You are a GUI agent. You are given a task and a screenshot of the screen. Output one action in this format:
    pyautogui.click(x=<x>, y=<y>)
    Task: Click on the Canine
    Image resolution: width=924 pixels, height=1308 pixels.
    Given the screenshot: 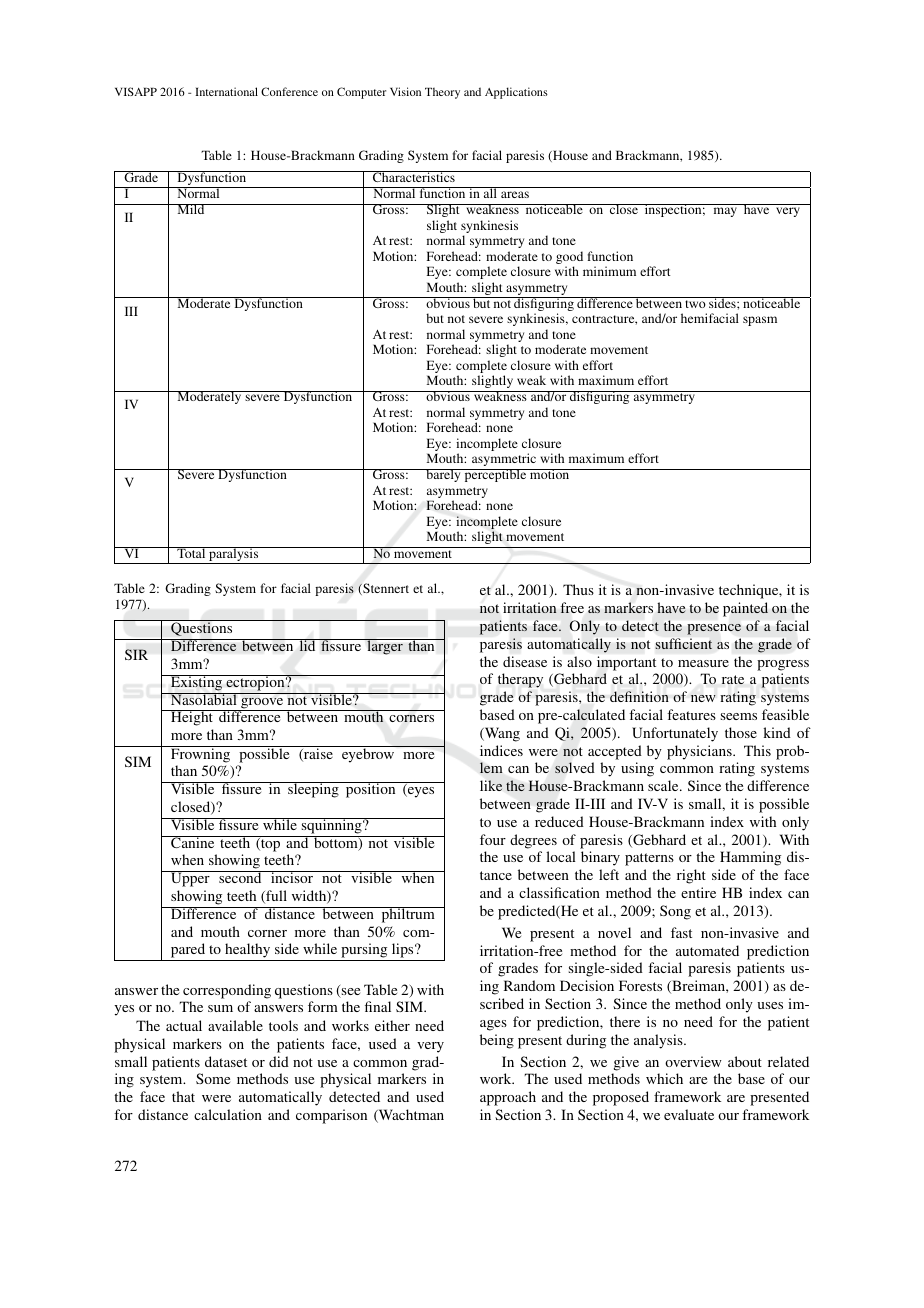 What is the action you would take?
    pyautogui.click(x=193, y=842)
